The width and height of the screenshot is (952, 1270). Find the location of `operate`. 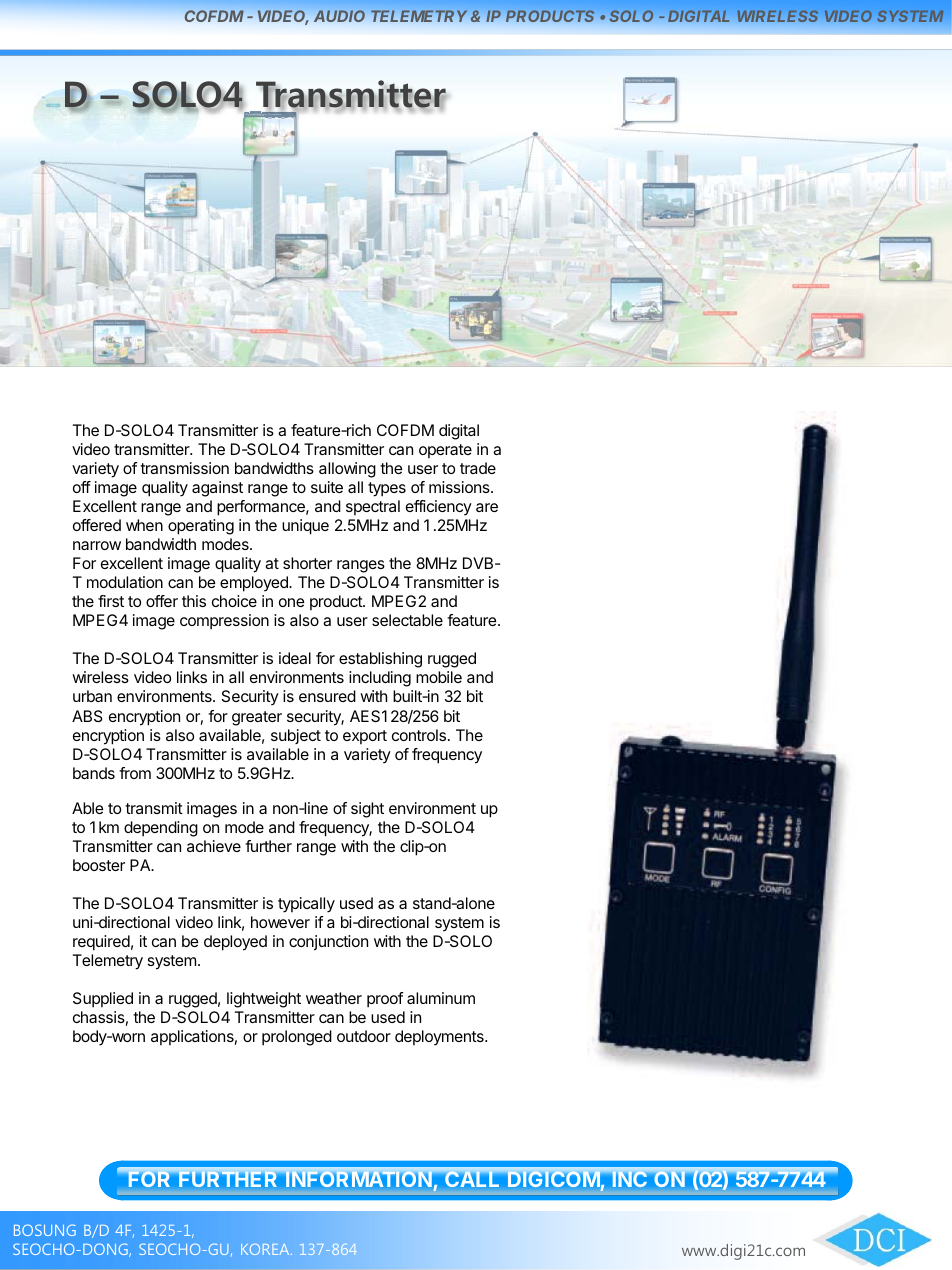

operate is located at coordinates (445, 451).
